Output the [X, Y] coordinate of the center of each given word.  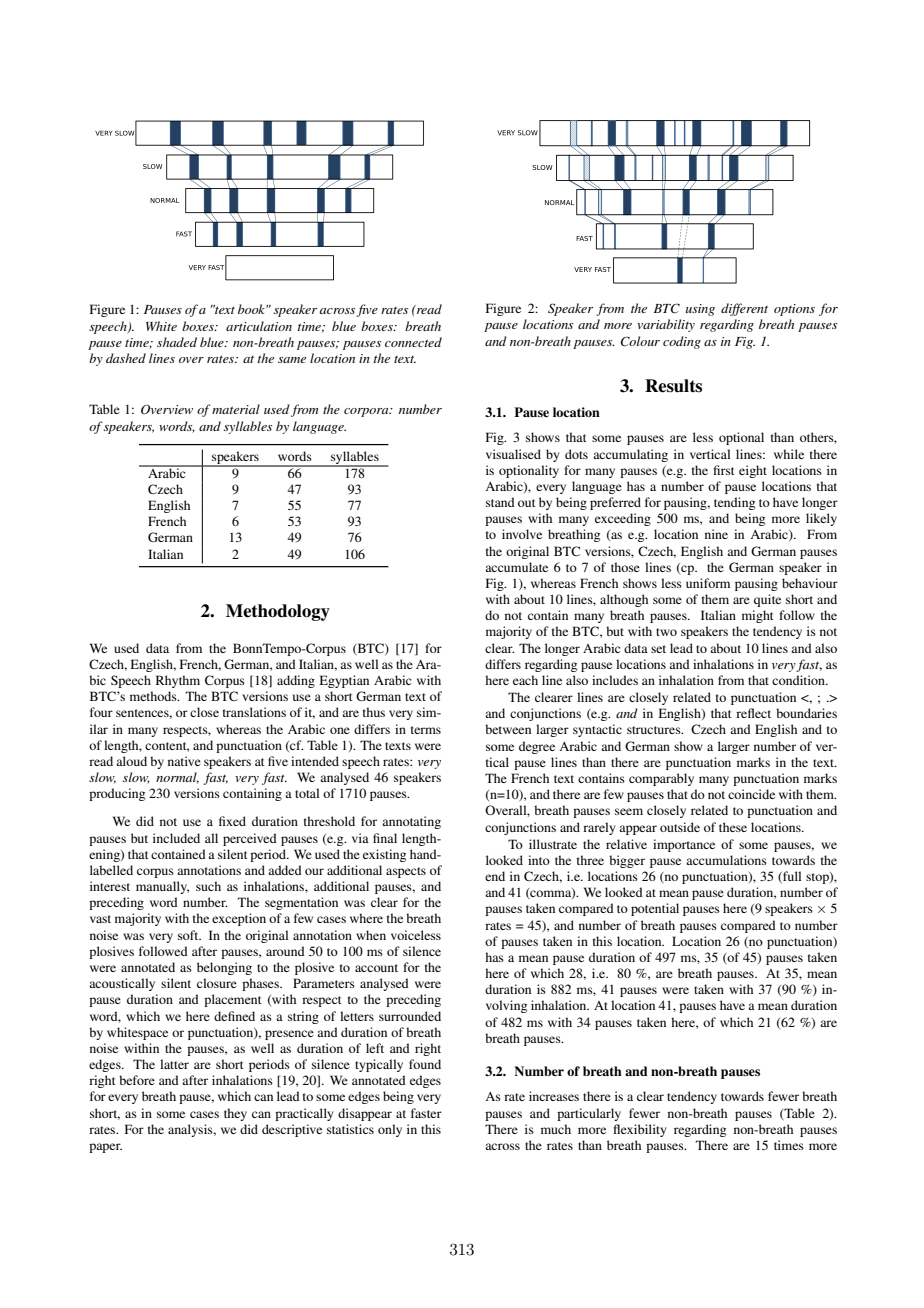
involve [522, 534]
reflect [753, 713]
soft [189, 935]
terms [426, 730]
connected [413, 342]
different [744, 309]
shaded [177, 342]
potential [655, 909]
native [184, 761]
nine [716, 534]
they [235, 1114]
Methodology [278, 612]
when [371, 935]
